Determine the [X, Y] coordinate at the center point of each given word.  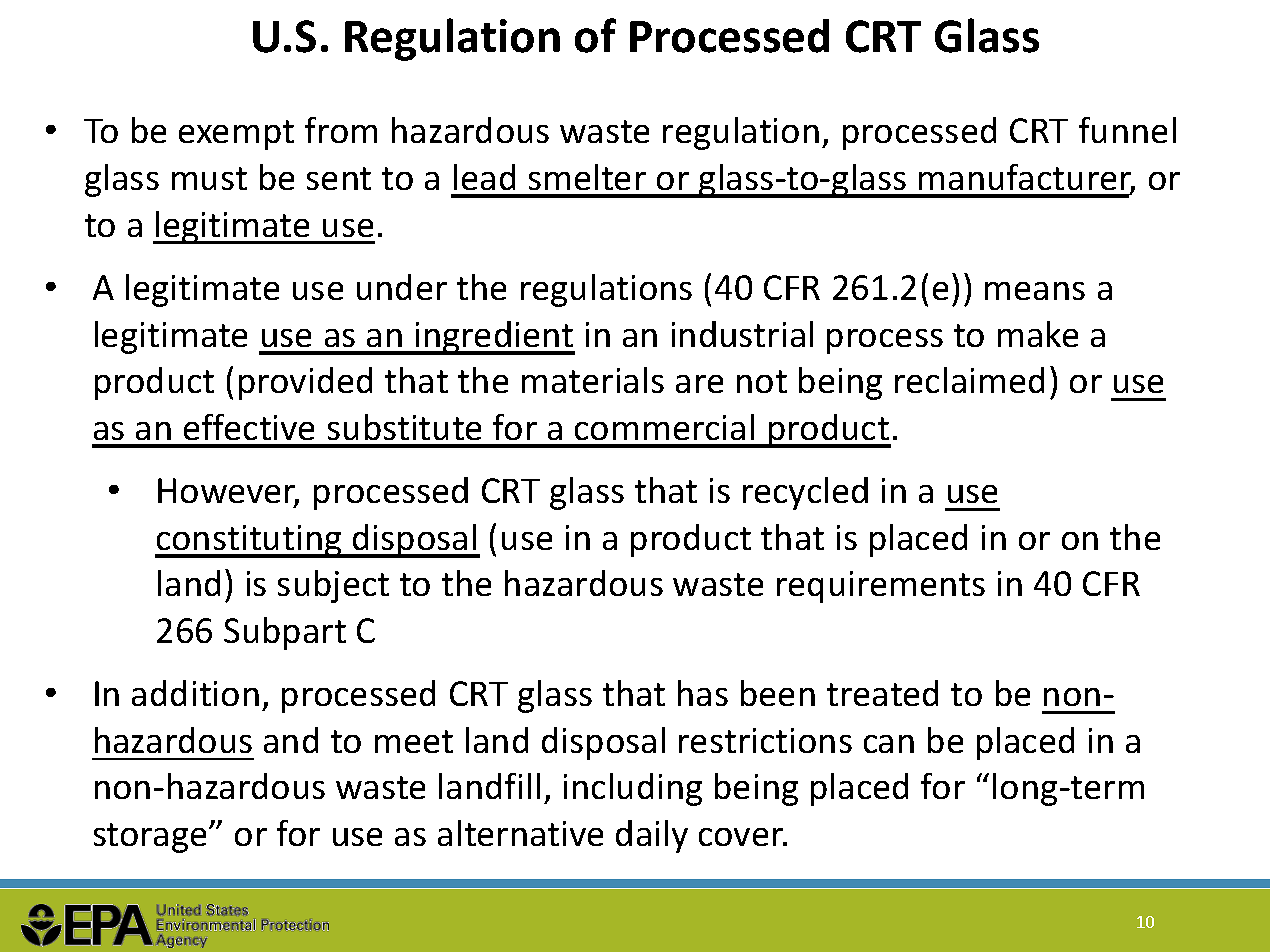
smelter [587, 177]
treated [882, 693]
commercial [664, 427]
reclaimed [969, 380]
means [1035, 291]
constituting [249, 541]
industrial [742, 334]
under [402, 287]
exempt [236, 135]
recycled [805, 493]
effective [249, 427]
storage [150, 838]
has [703, 693]
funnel [1127, 130]
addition [195, 693]
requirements [881, 587]
